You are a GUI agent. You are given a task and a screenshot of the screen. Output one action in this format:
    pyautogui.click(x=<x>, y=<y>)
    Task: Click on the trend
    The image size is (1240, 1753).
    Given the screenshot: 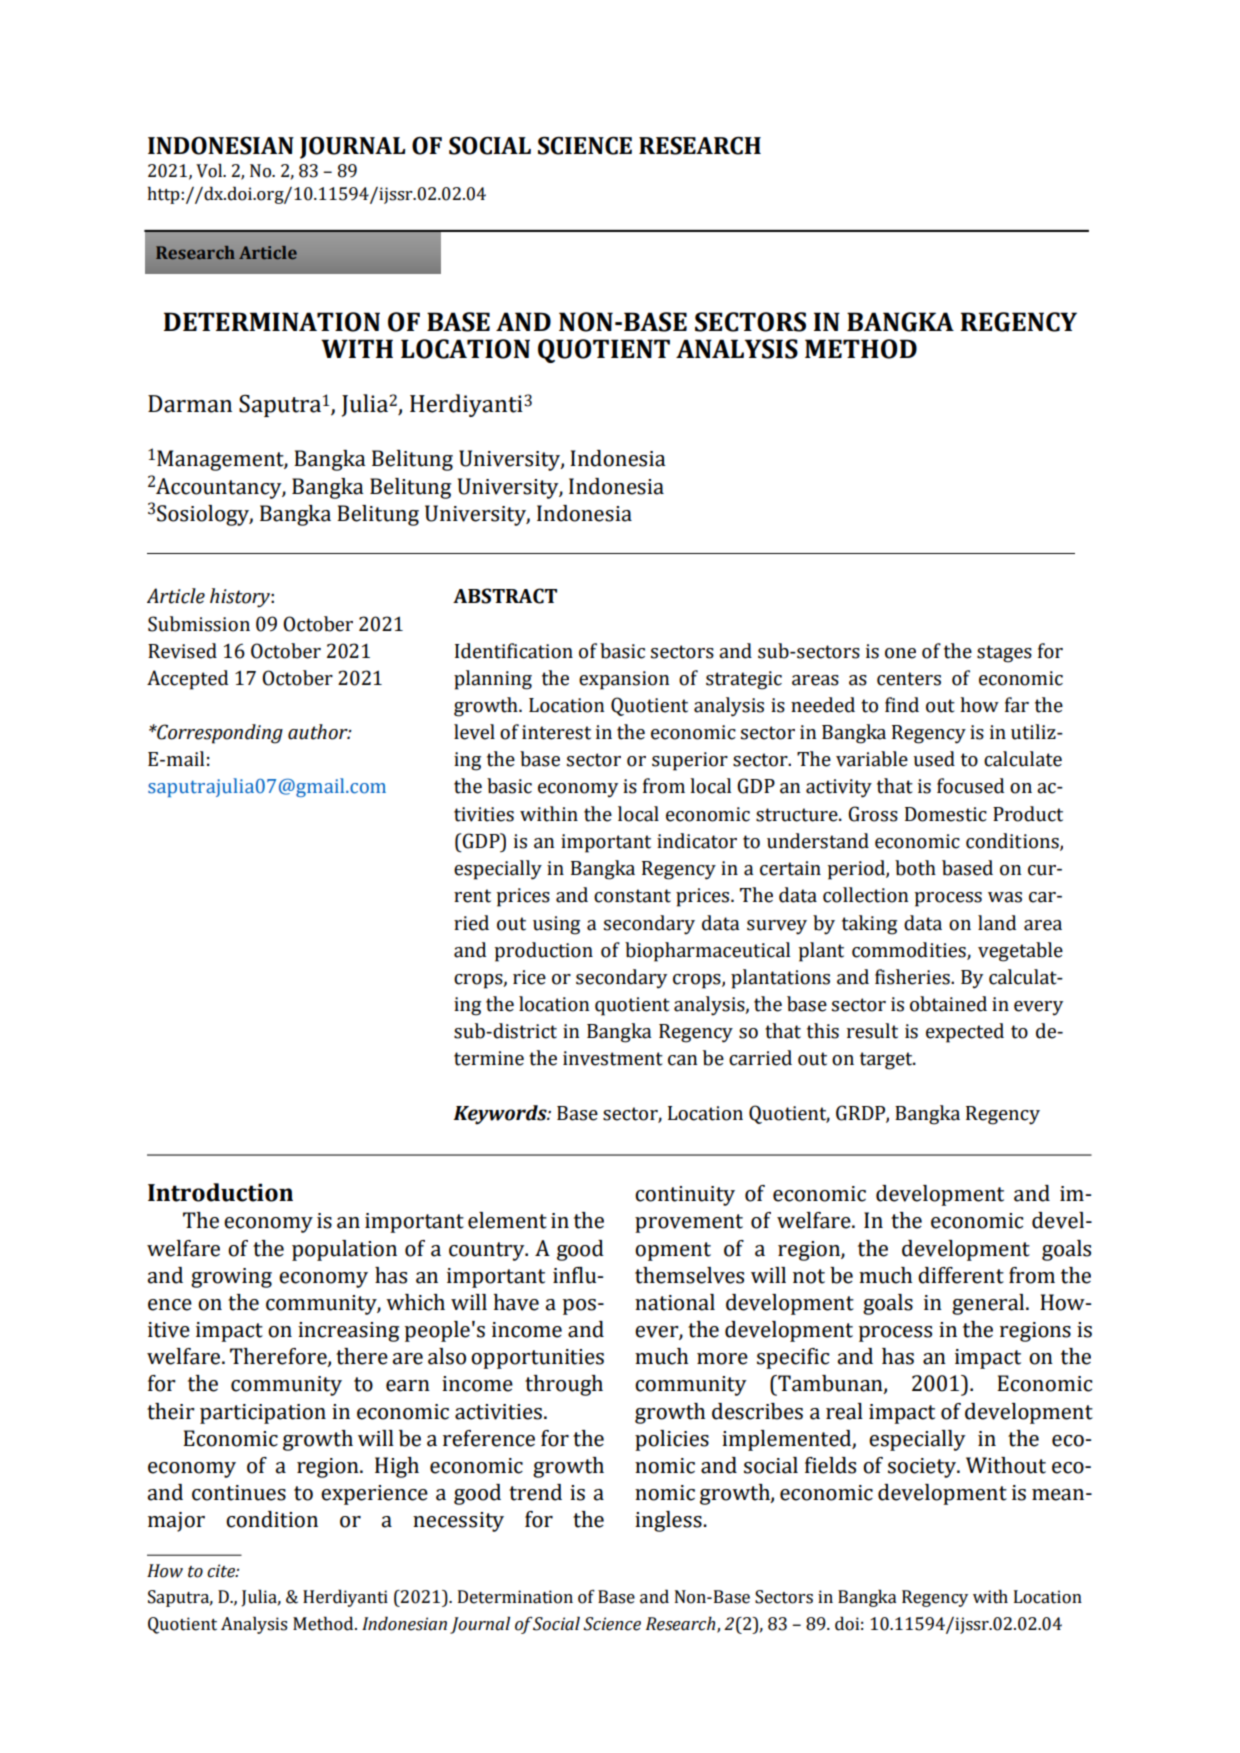 What is the action you would take?
    pyautogui.click(x=535, y=1492)
